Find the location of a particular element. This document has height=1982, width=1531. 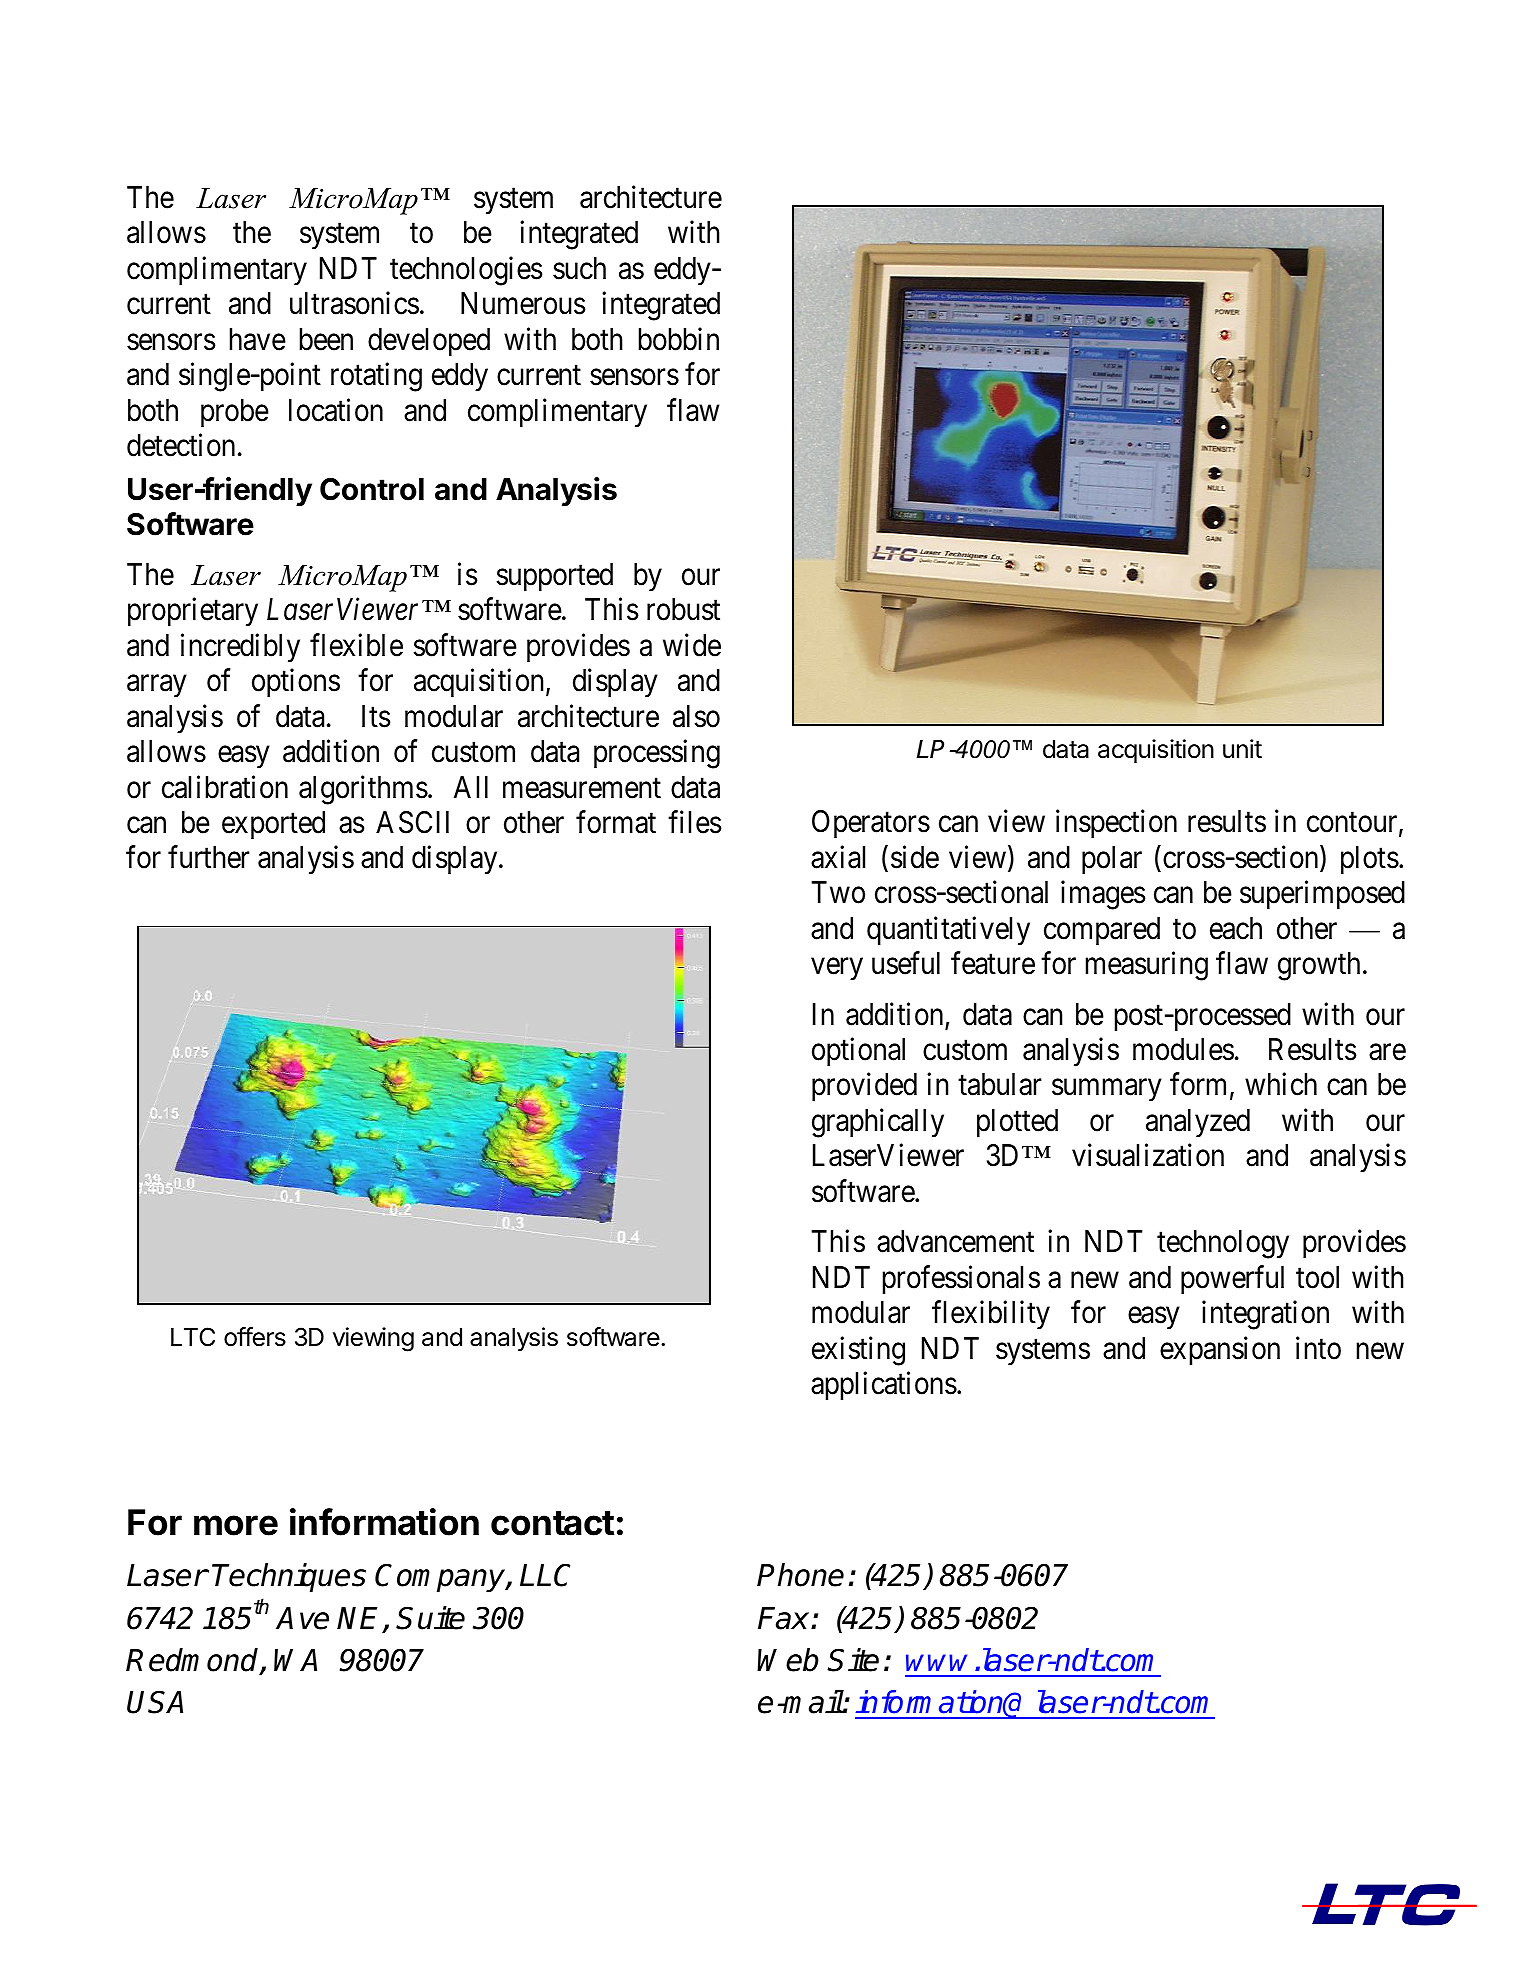

such is located at coordinates (579, 268).
